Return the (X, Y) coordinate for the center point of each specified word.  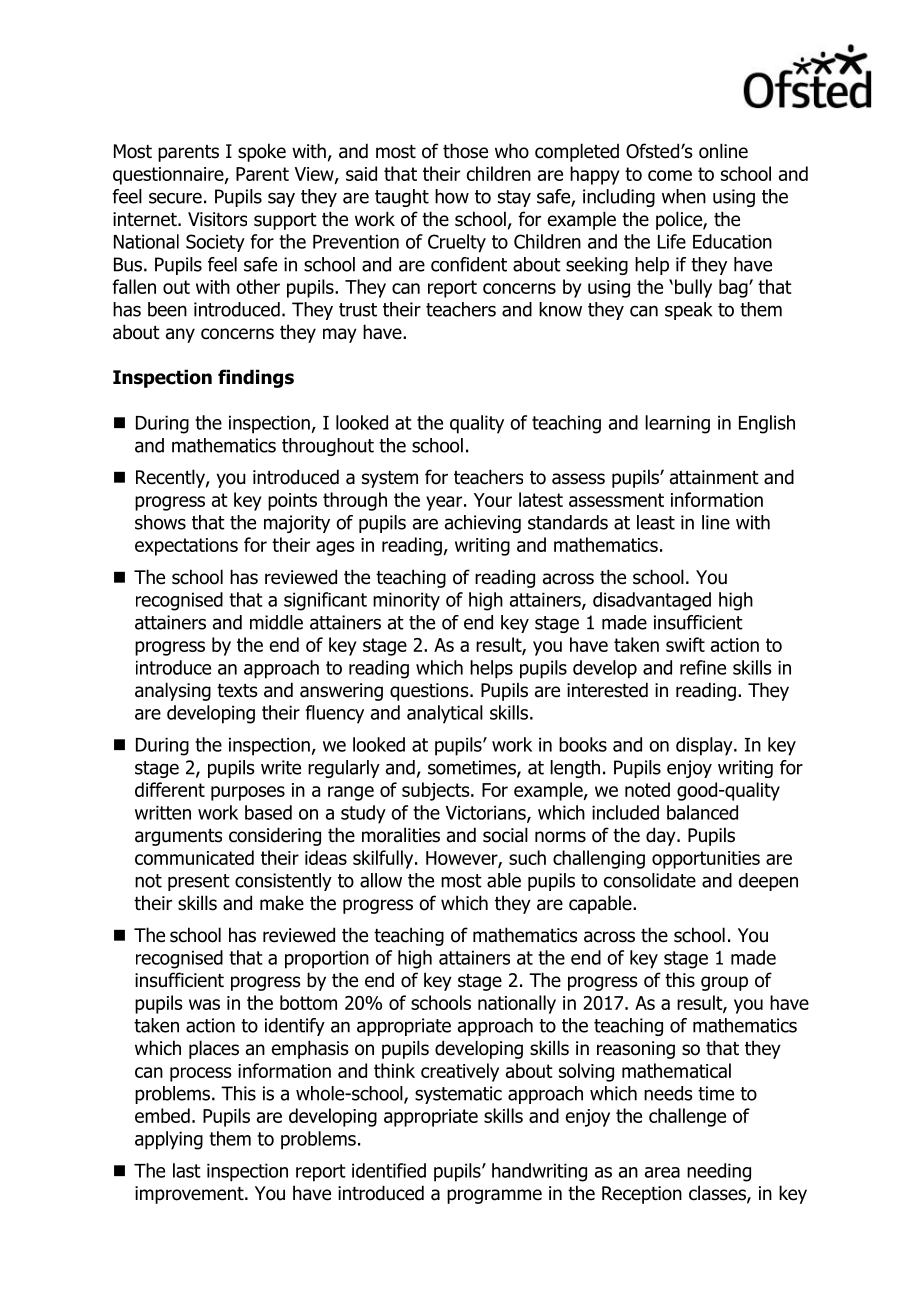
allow (381, 880)
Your (493, 500)
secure (175, 198)
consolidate (650, 880)
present (199, 882)
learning (677, 424)
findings (256, 378)
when (684, 196)
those (465, 151)
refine (703, 667)
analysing (173, 691)
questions (430, 692)
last (187, 1170)
